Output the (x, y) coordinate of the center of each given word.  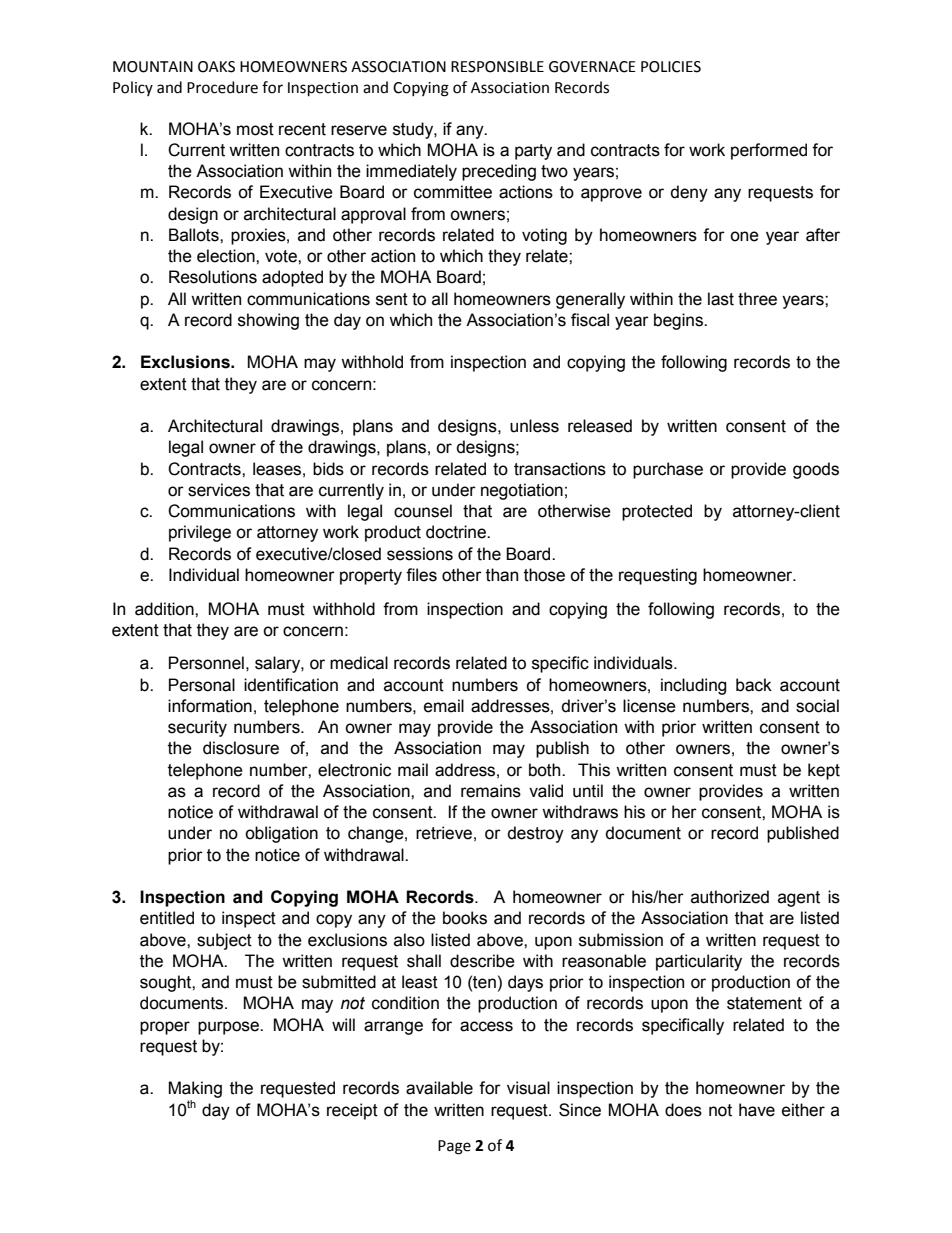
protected (657, 512)
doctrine (457, 532)
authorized (730, 897)
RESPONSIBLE (497, 67)
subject (224, 941)
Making (195, 1091)
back (754, 685)
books (465, 918)
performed (769, 151)
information (210, 706)
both (546, 770)
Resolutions (213, 277)
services (219, 490)
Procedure (222, 87)
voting (544, 236)
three (757, 299)
